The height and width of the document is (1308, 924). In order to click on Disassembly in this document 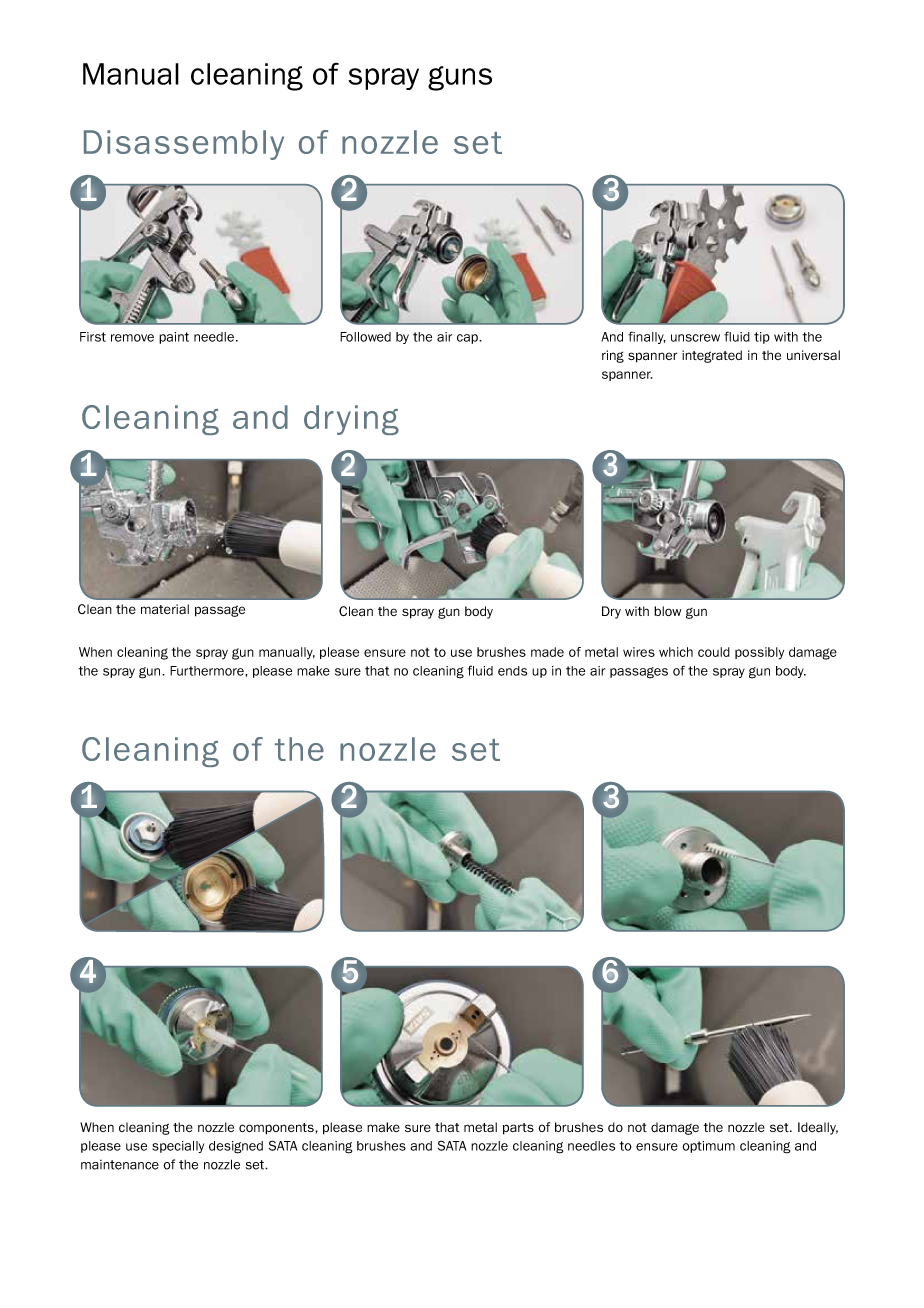, I will do `click(184, 145)`.
